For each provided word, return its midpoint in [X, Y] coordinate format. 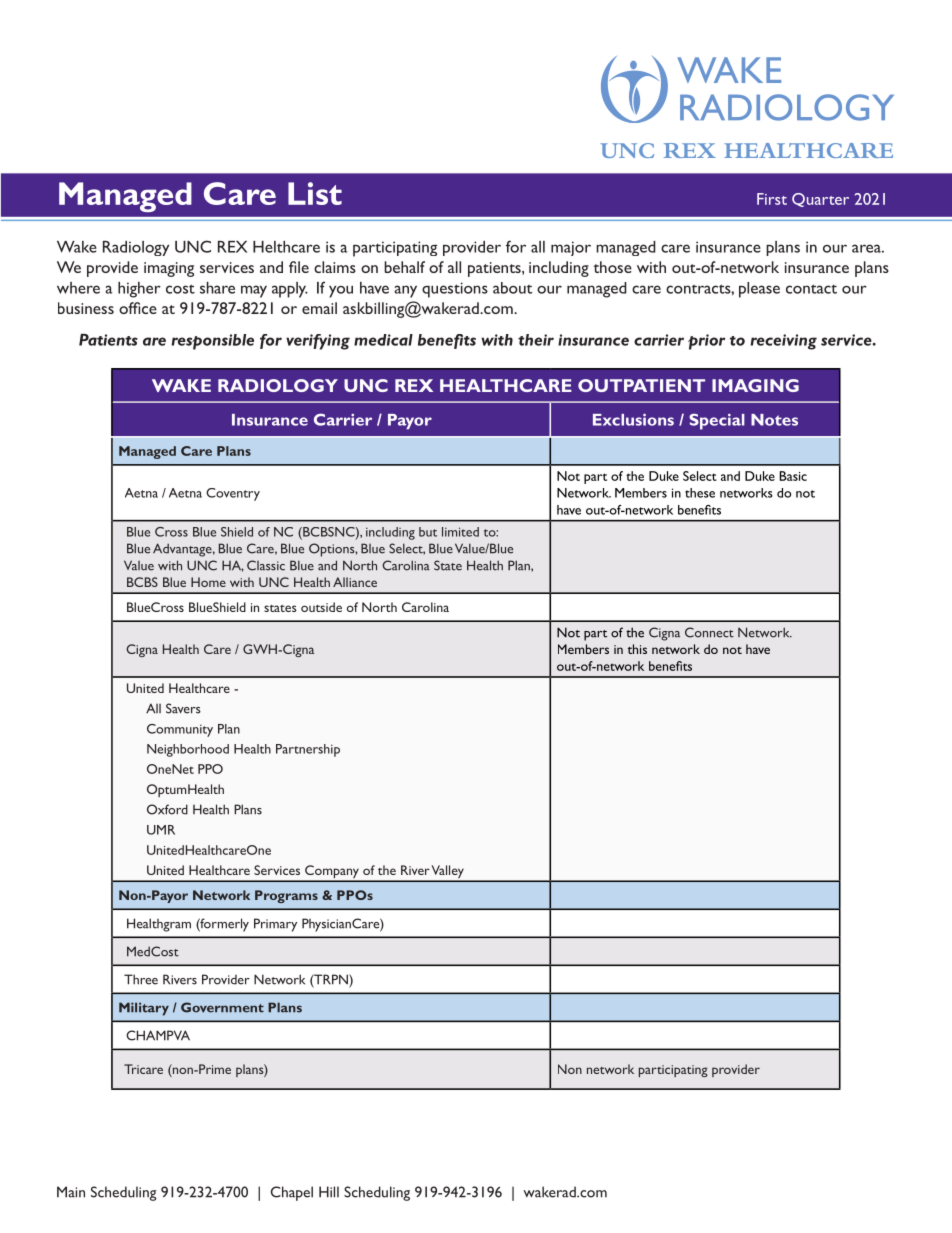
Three [141, 979]
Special [717, 422]
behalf [404, 267]
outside [321, 607]
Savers [183, 708]
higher [139, 290]
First [772, 199]
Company [332, 873]
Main [71, 1192]
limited [460, 532]
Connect [709, 632]
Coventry [233, 494]
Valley [448, 873]
